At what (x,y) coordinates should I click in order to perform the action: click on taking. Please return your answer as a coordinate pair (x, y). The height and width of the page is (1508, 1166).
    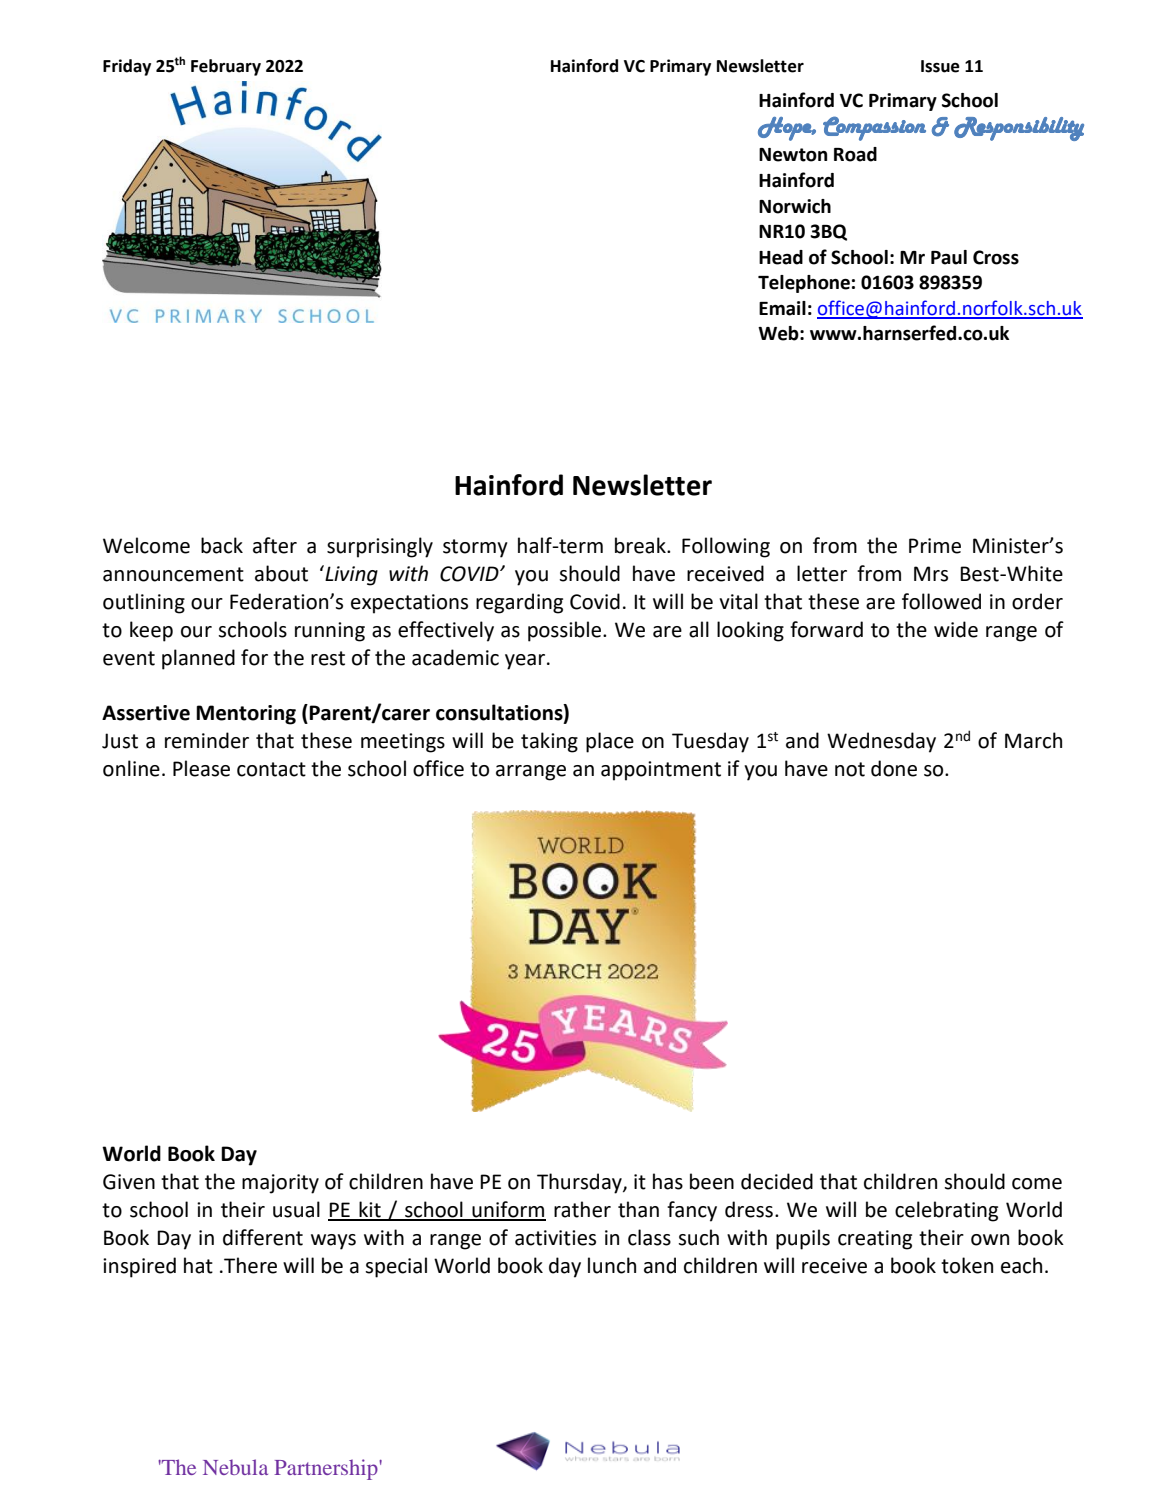
    Looking at the image, I should click on (549, 742).
